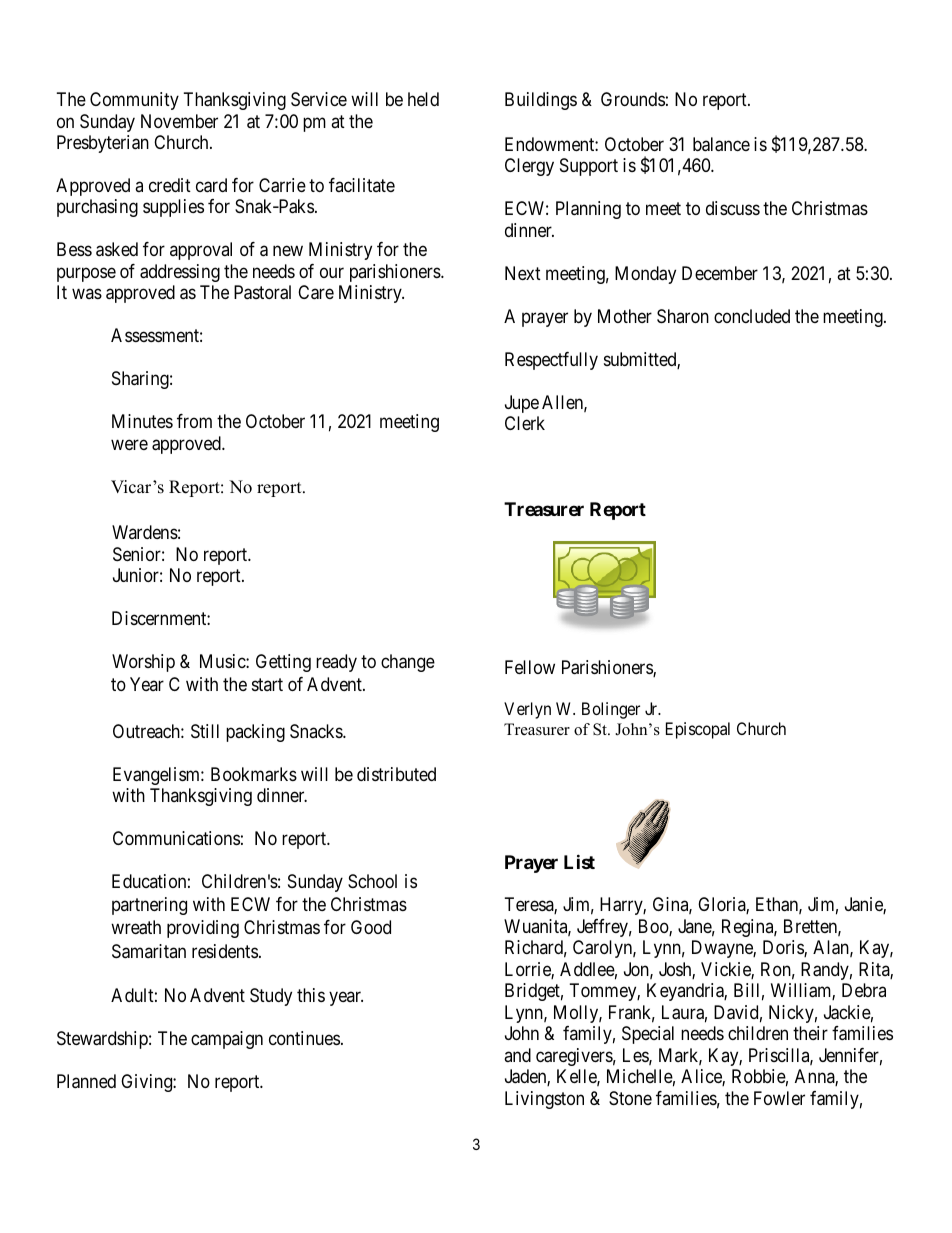  I want to click on concluded, so click(752, 316).
